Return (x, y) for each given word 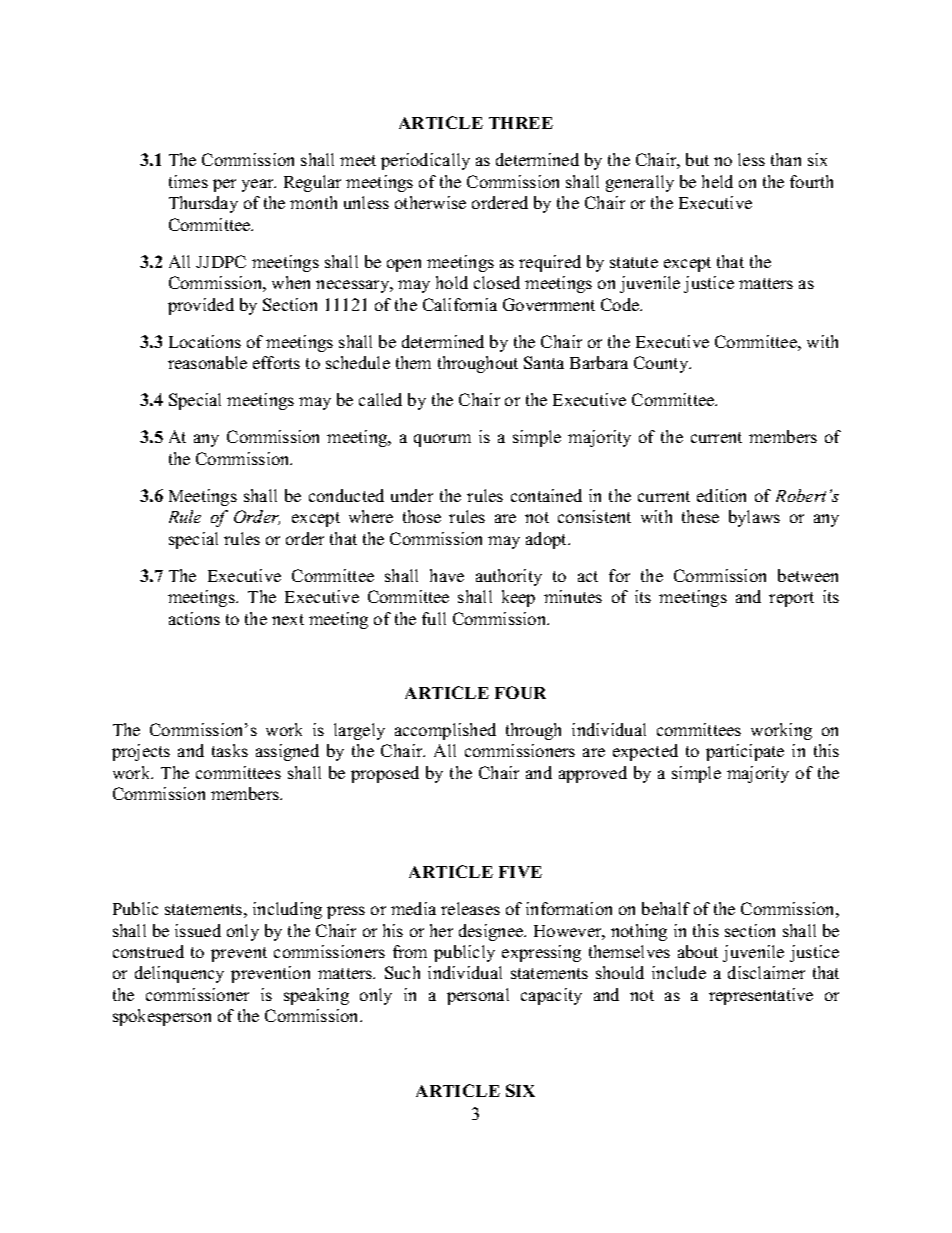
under (412, 495)
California (460, 304)
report (791, 599)
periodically (425, 161)
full (434, 618)
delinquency (179, 974)
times (188, 181)
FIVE (520, 872)
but (697, 159)
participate (745, 752)
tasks (230, 750)
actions (194, 618)
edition (721, 495)
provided (201, 306)
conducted (346, 495)
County (662, 364)
